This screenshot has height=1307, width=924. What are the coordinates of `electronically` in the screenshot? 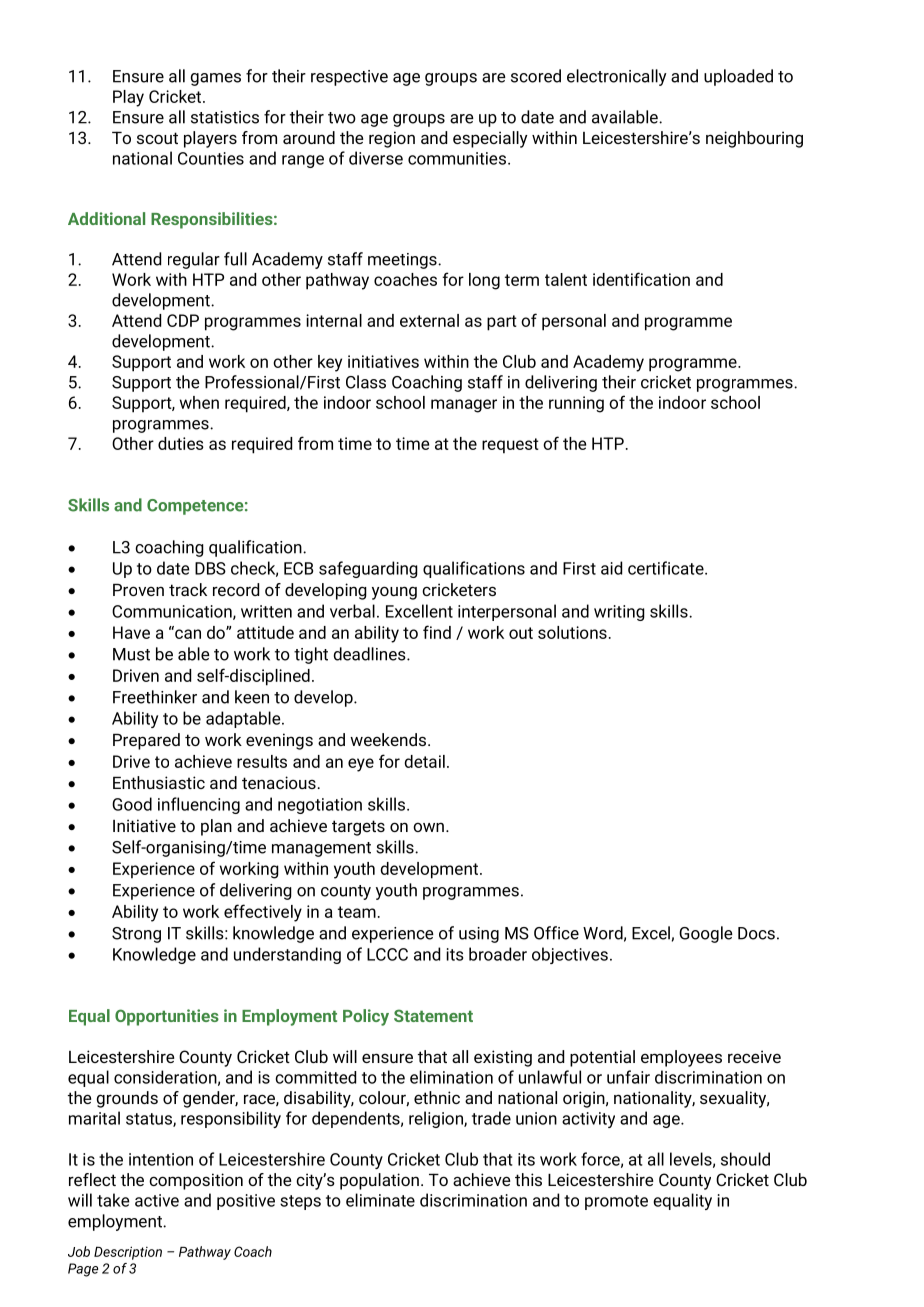 It's located at (617, 77).
